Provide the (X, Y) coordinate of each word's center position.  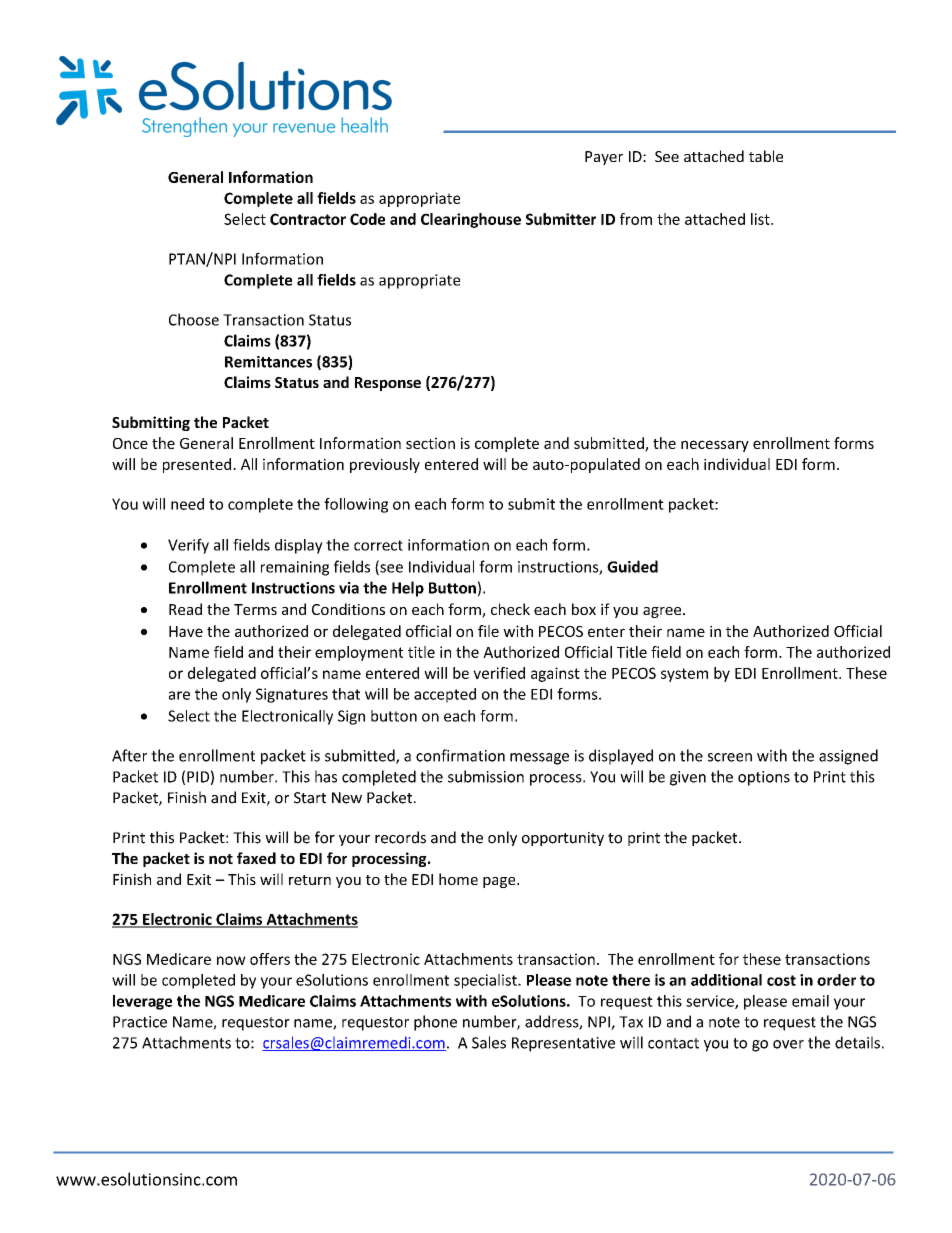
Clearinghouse (471, 220)
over (788, 1044)
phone (435, 1023)
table (766, 156)
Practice (140, 1022)
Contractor (308, 219)
